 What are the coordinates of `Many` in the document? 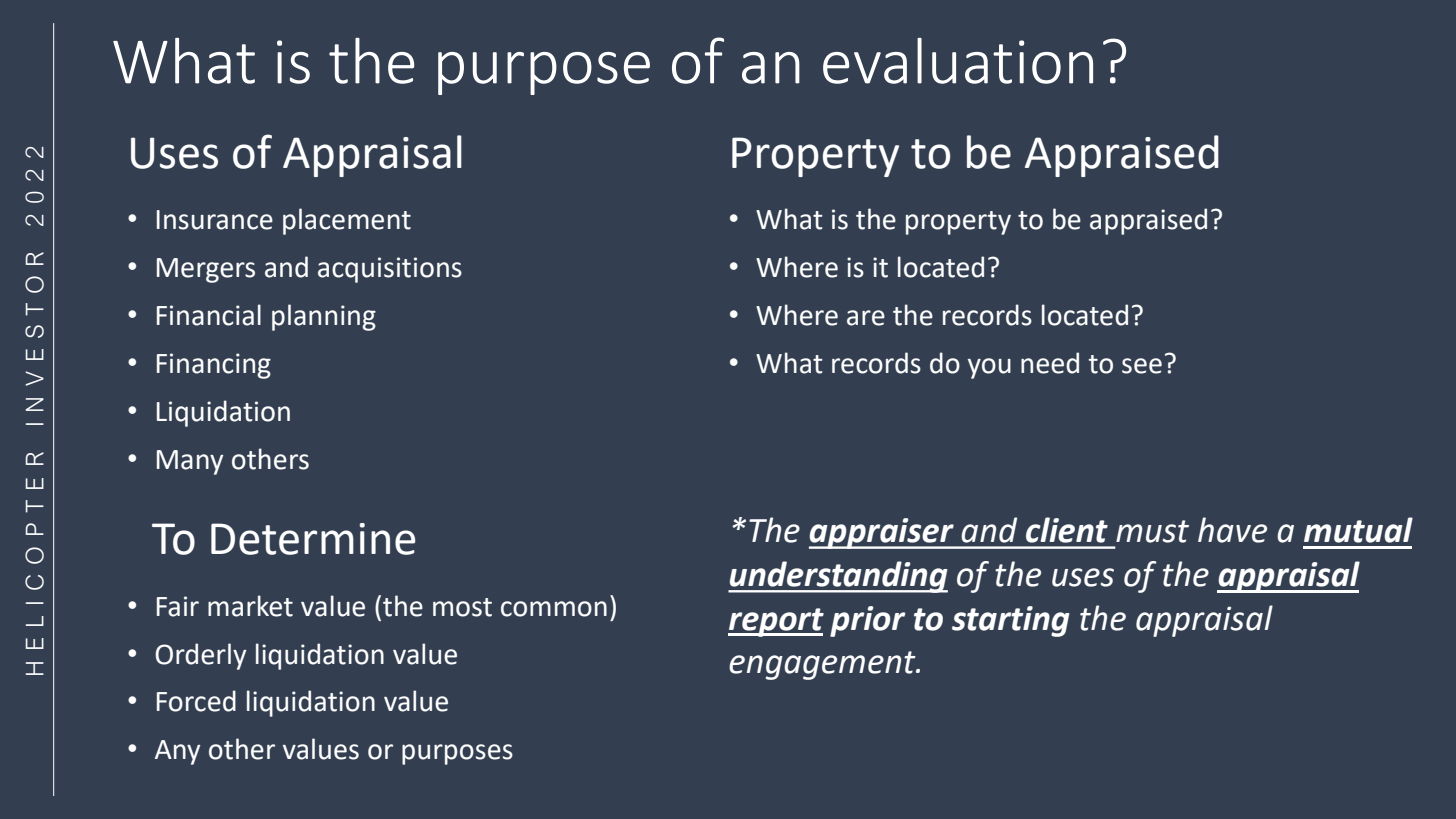 It's located at (190, 462).
